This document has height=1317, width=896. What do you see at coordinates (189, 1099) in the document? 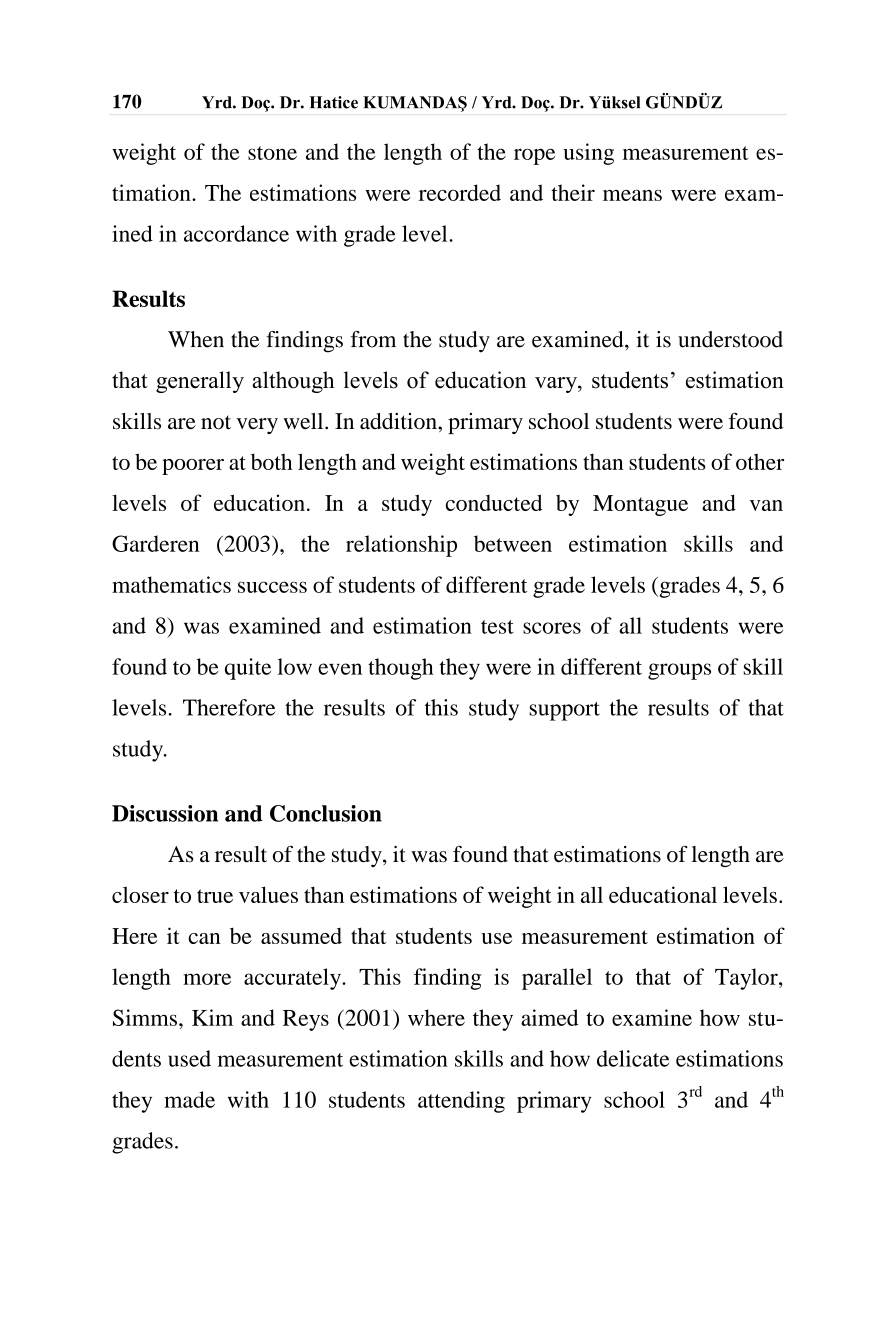
I see `made` at bounding box center [189, 1099].
